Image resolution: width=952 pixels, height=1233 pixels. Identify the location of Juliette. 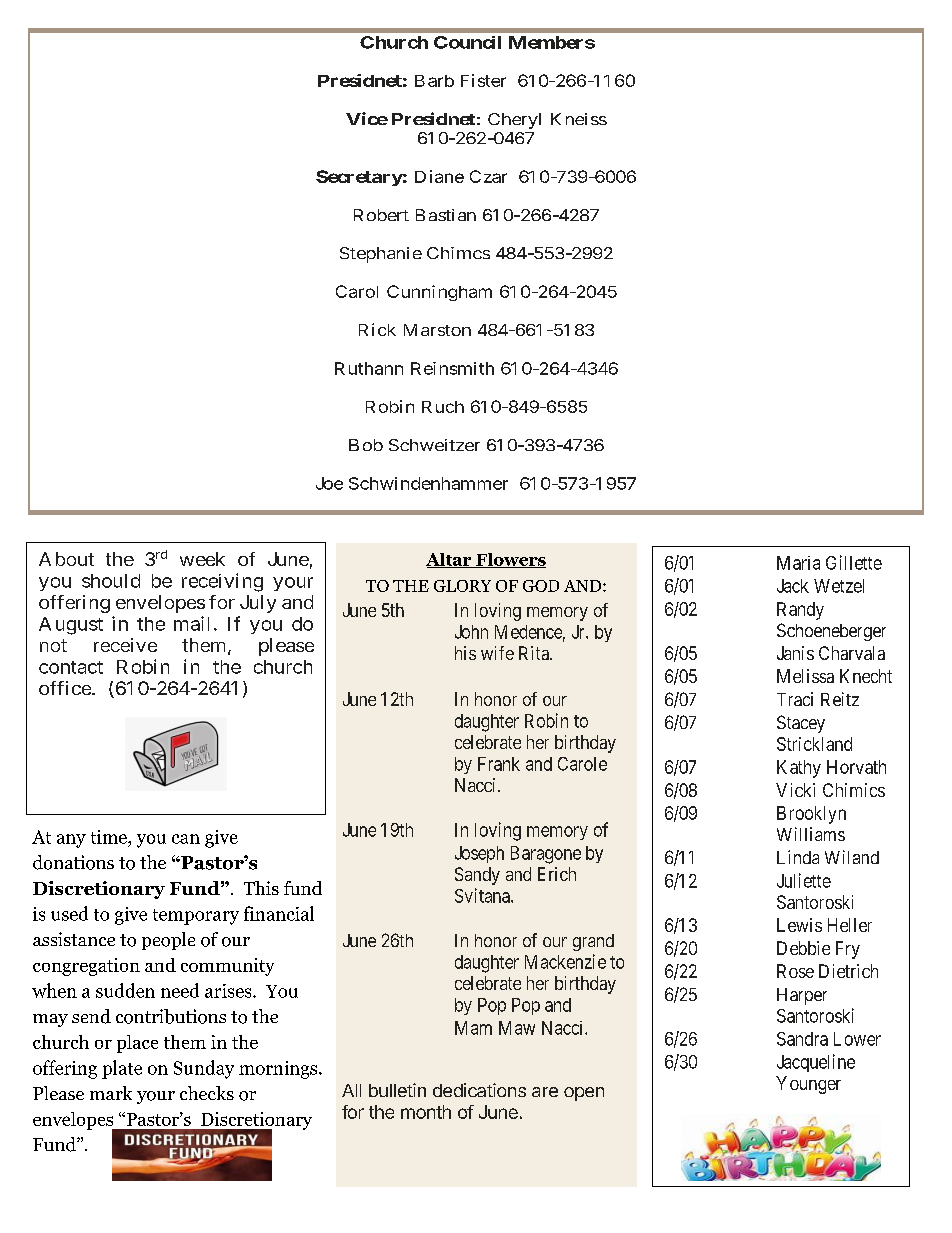
(804, 880).
